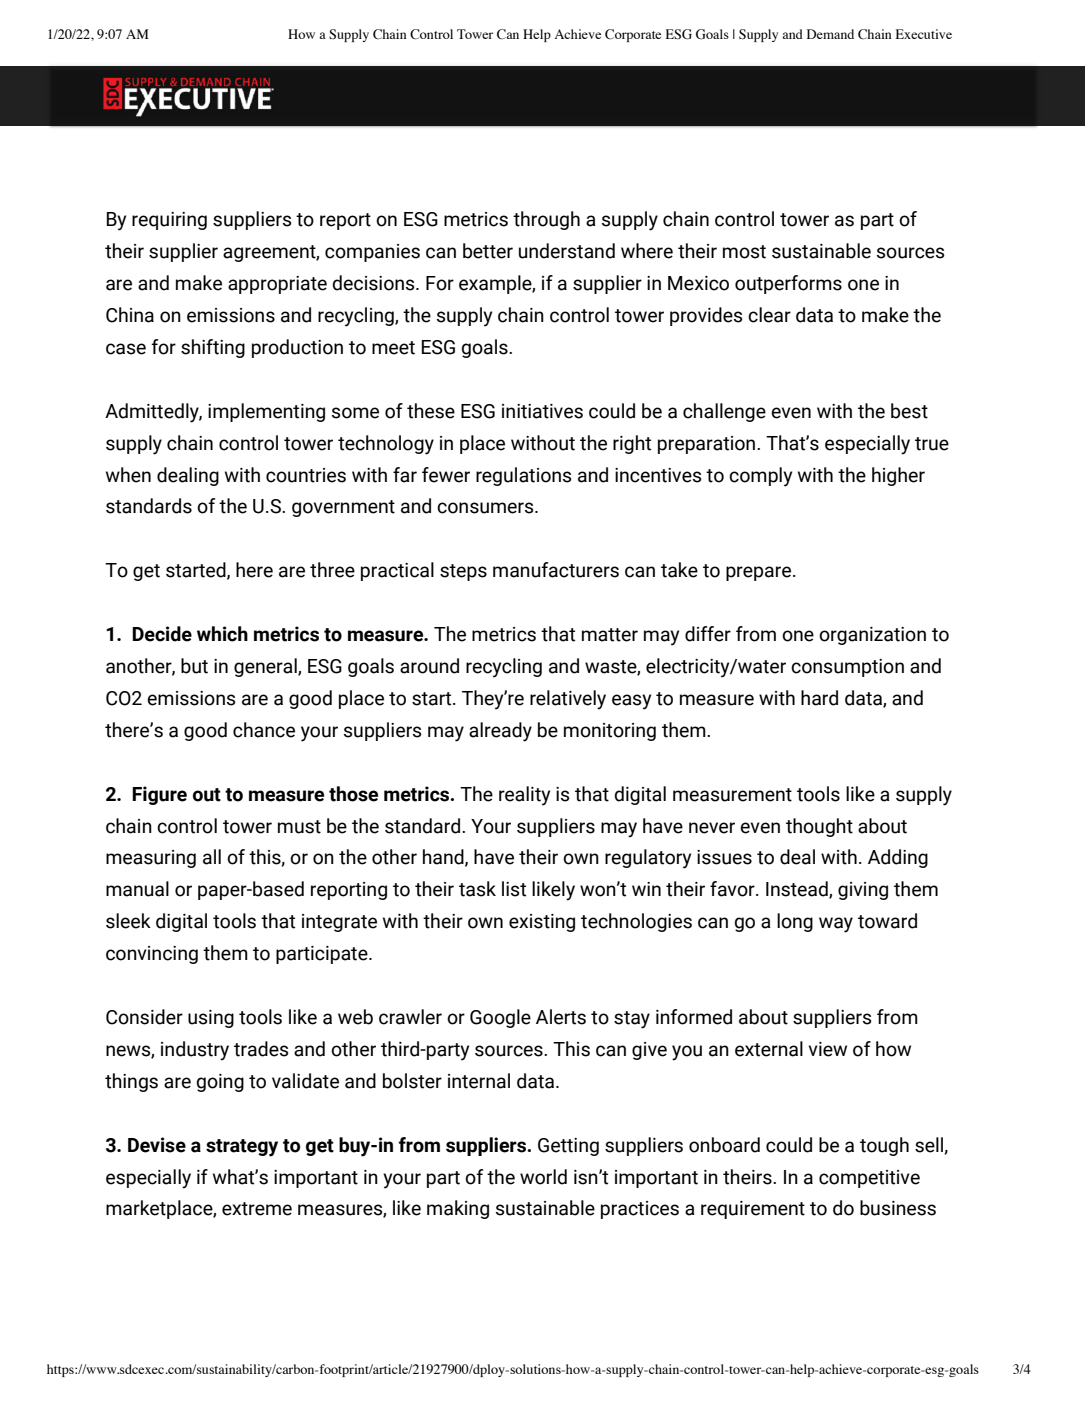 The height and width of the page is (1404, 1085). I want to click on implementing, so click(266, 412).
